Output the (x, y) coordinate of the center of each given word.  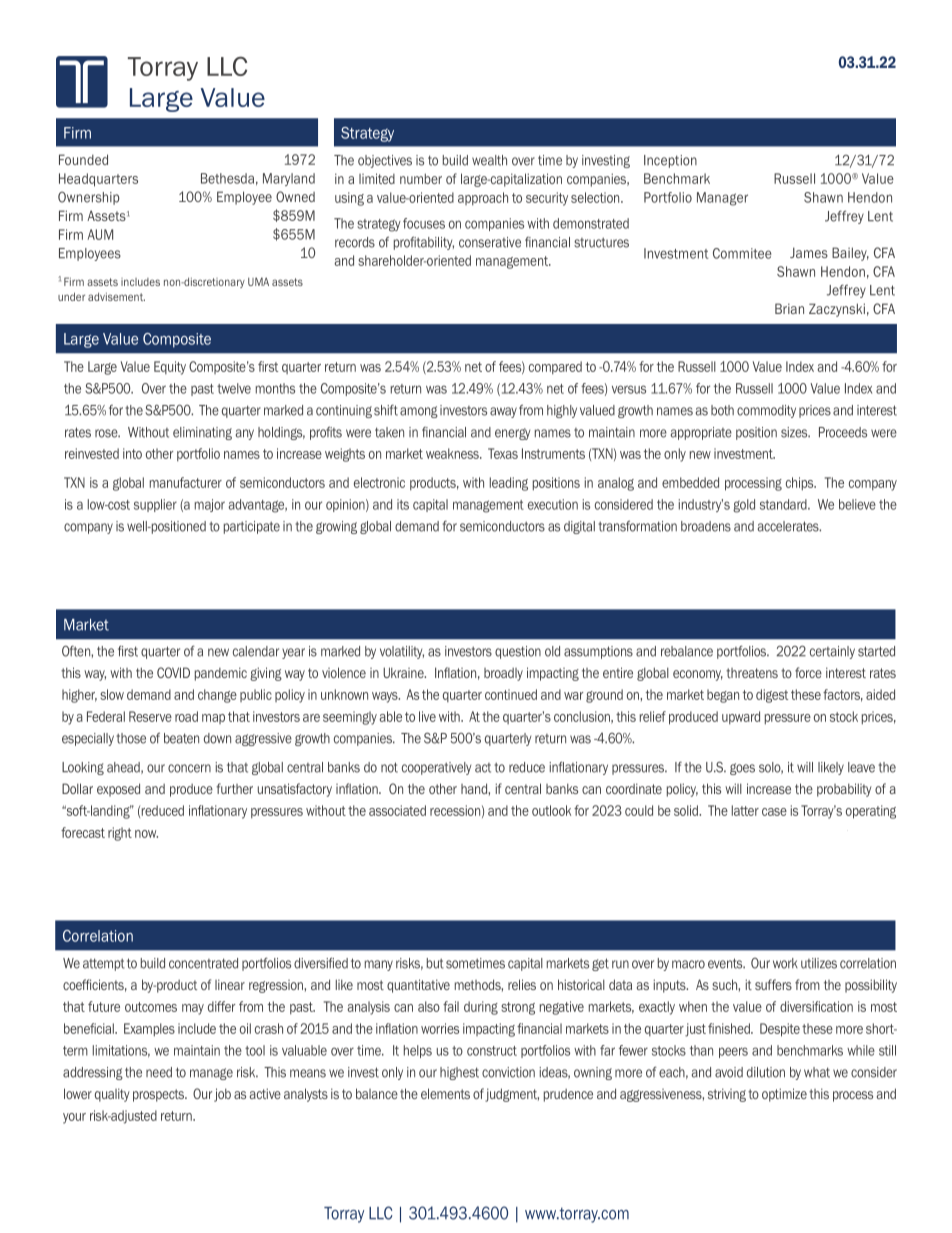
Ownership (89, 198)
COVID (173, 672)
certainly (832, 652)
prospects (159, 1095)
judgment (512, 1095)
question (518, 652)
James (809, 252)
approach (483, 198)
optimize (784, 1095)
